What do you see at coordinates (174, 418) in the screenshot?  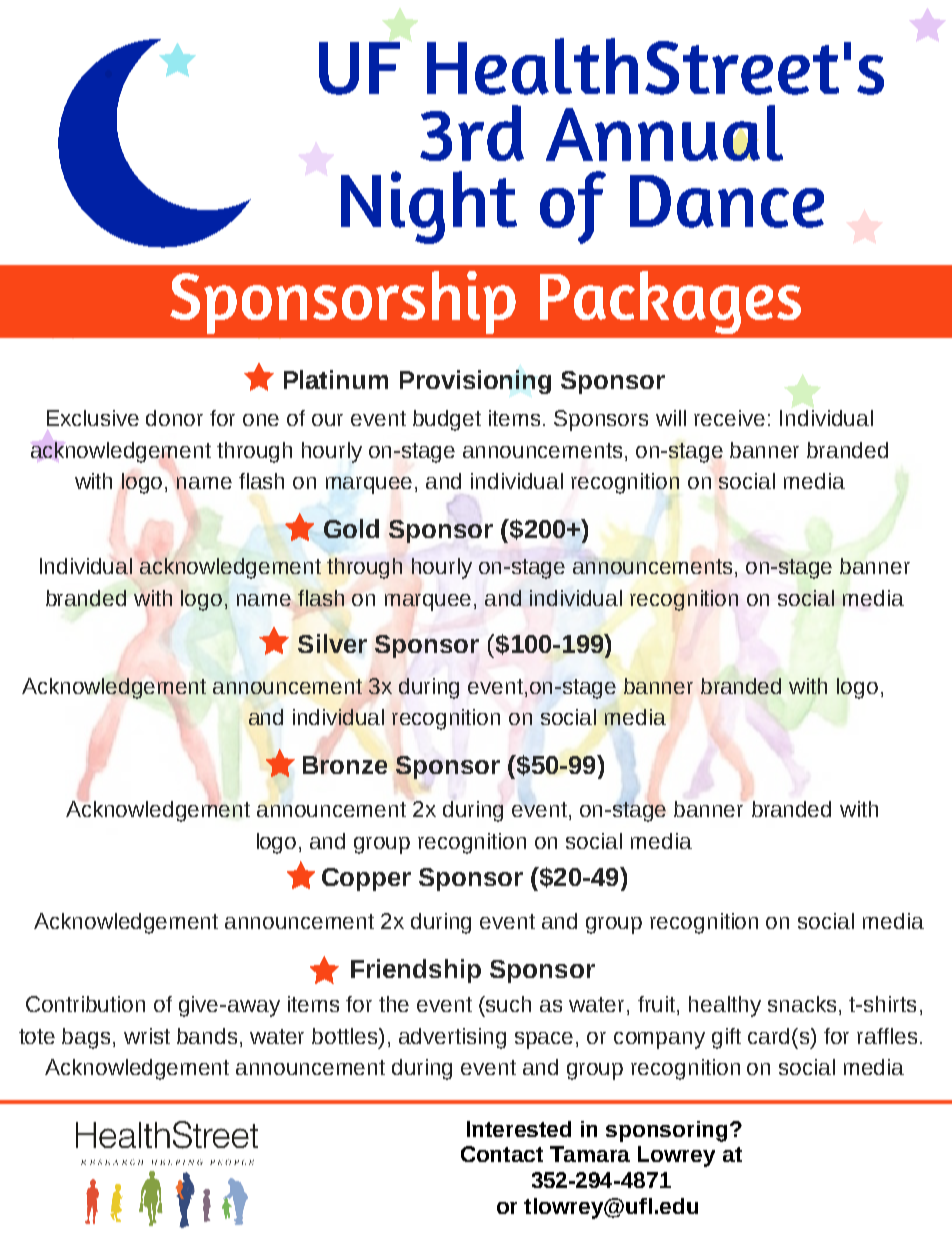 I see `donor` at bounding box center [174, 418].
